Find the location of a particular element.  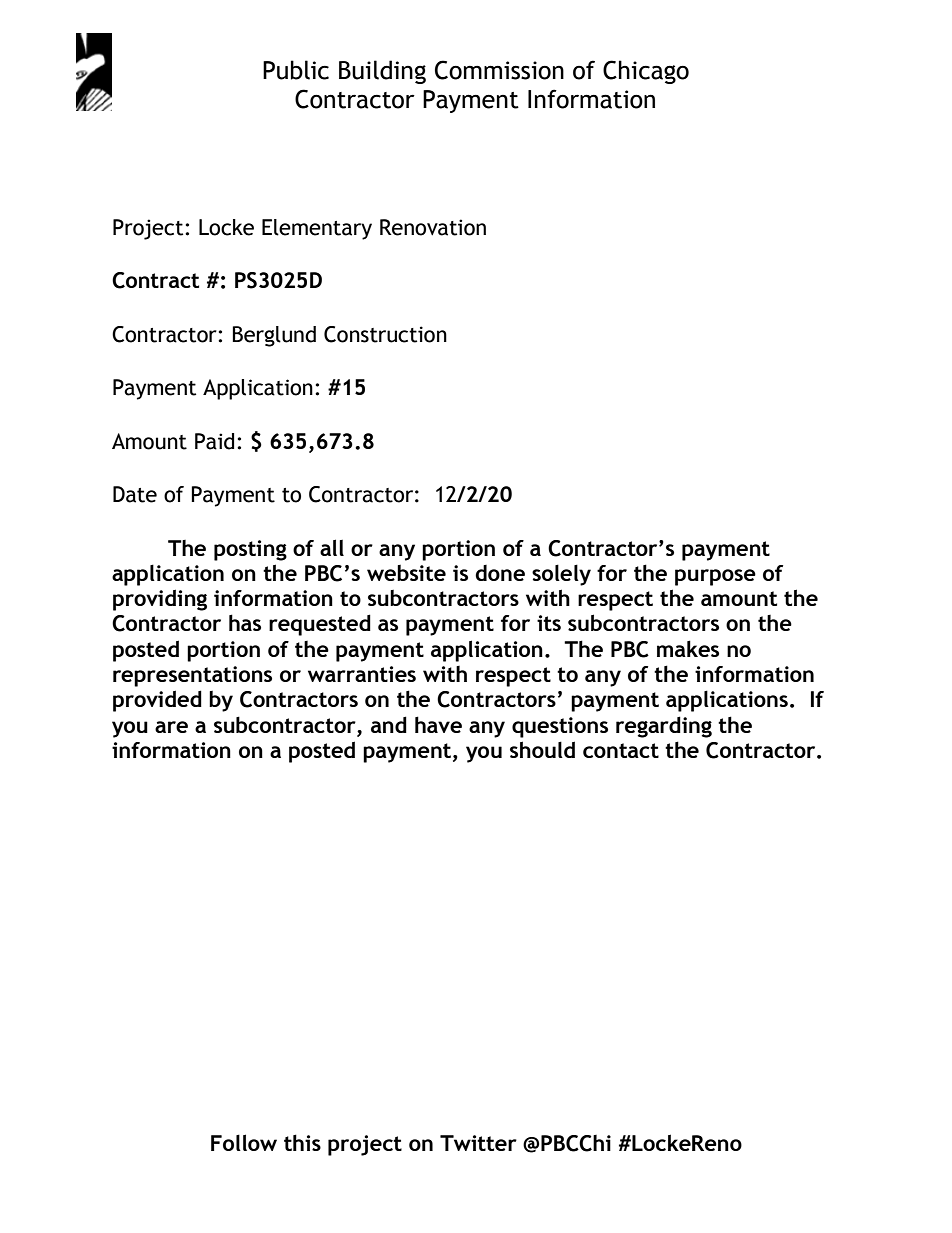

makes is located at coordinates (688, 648).
